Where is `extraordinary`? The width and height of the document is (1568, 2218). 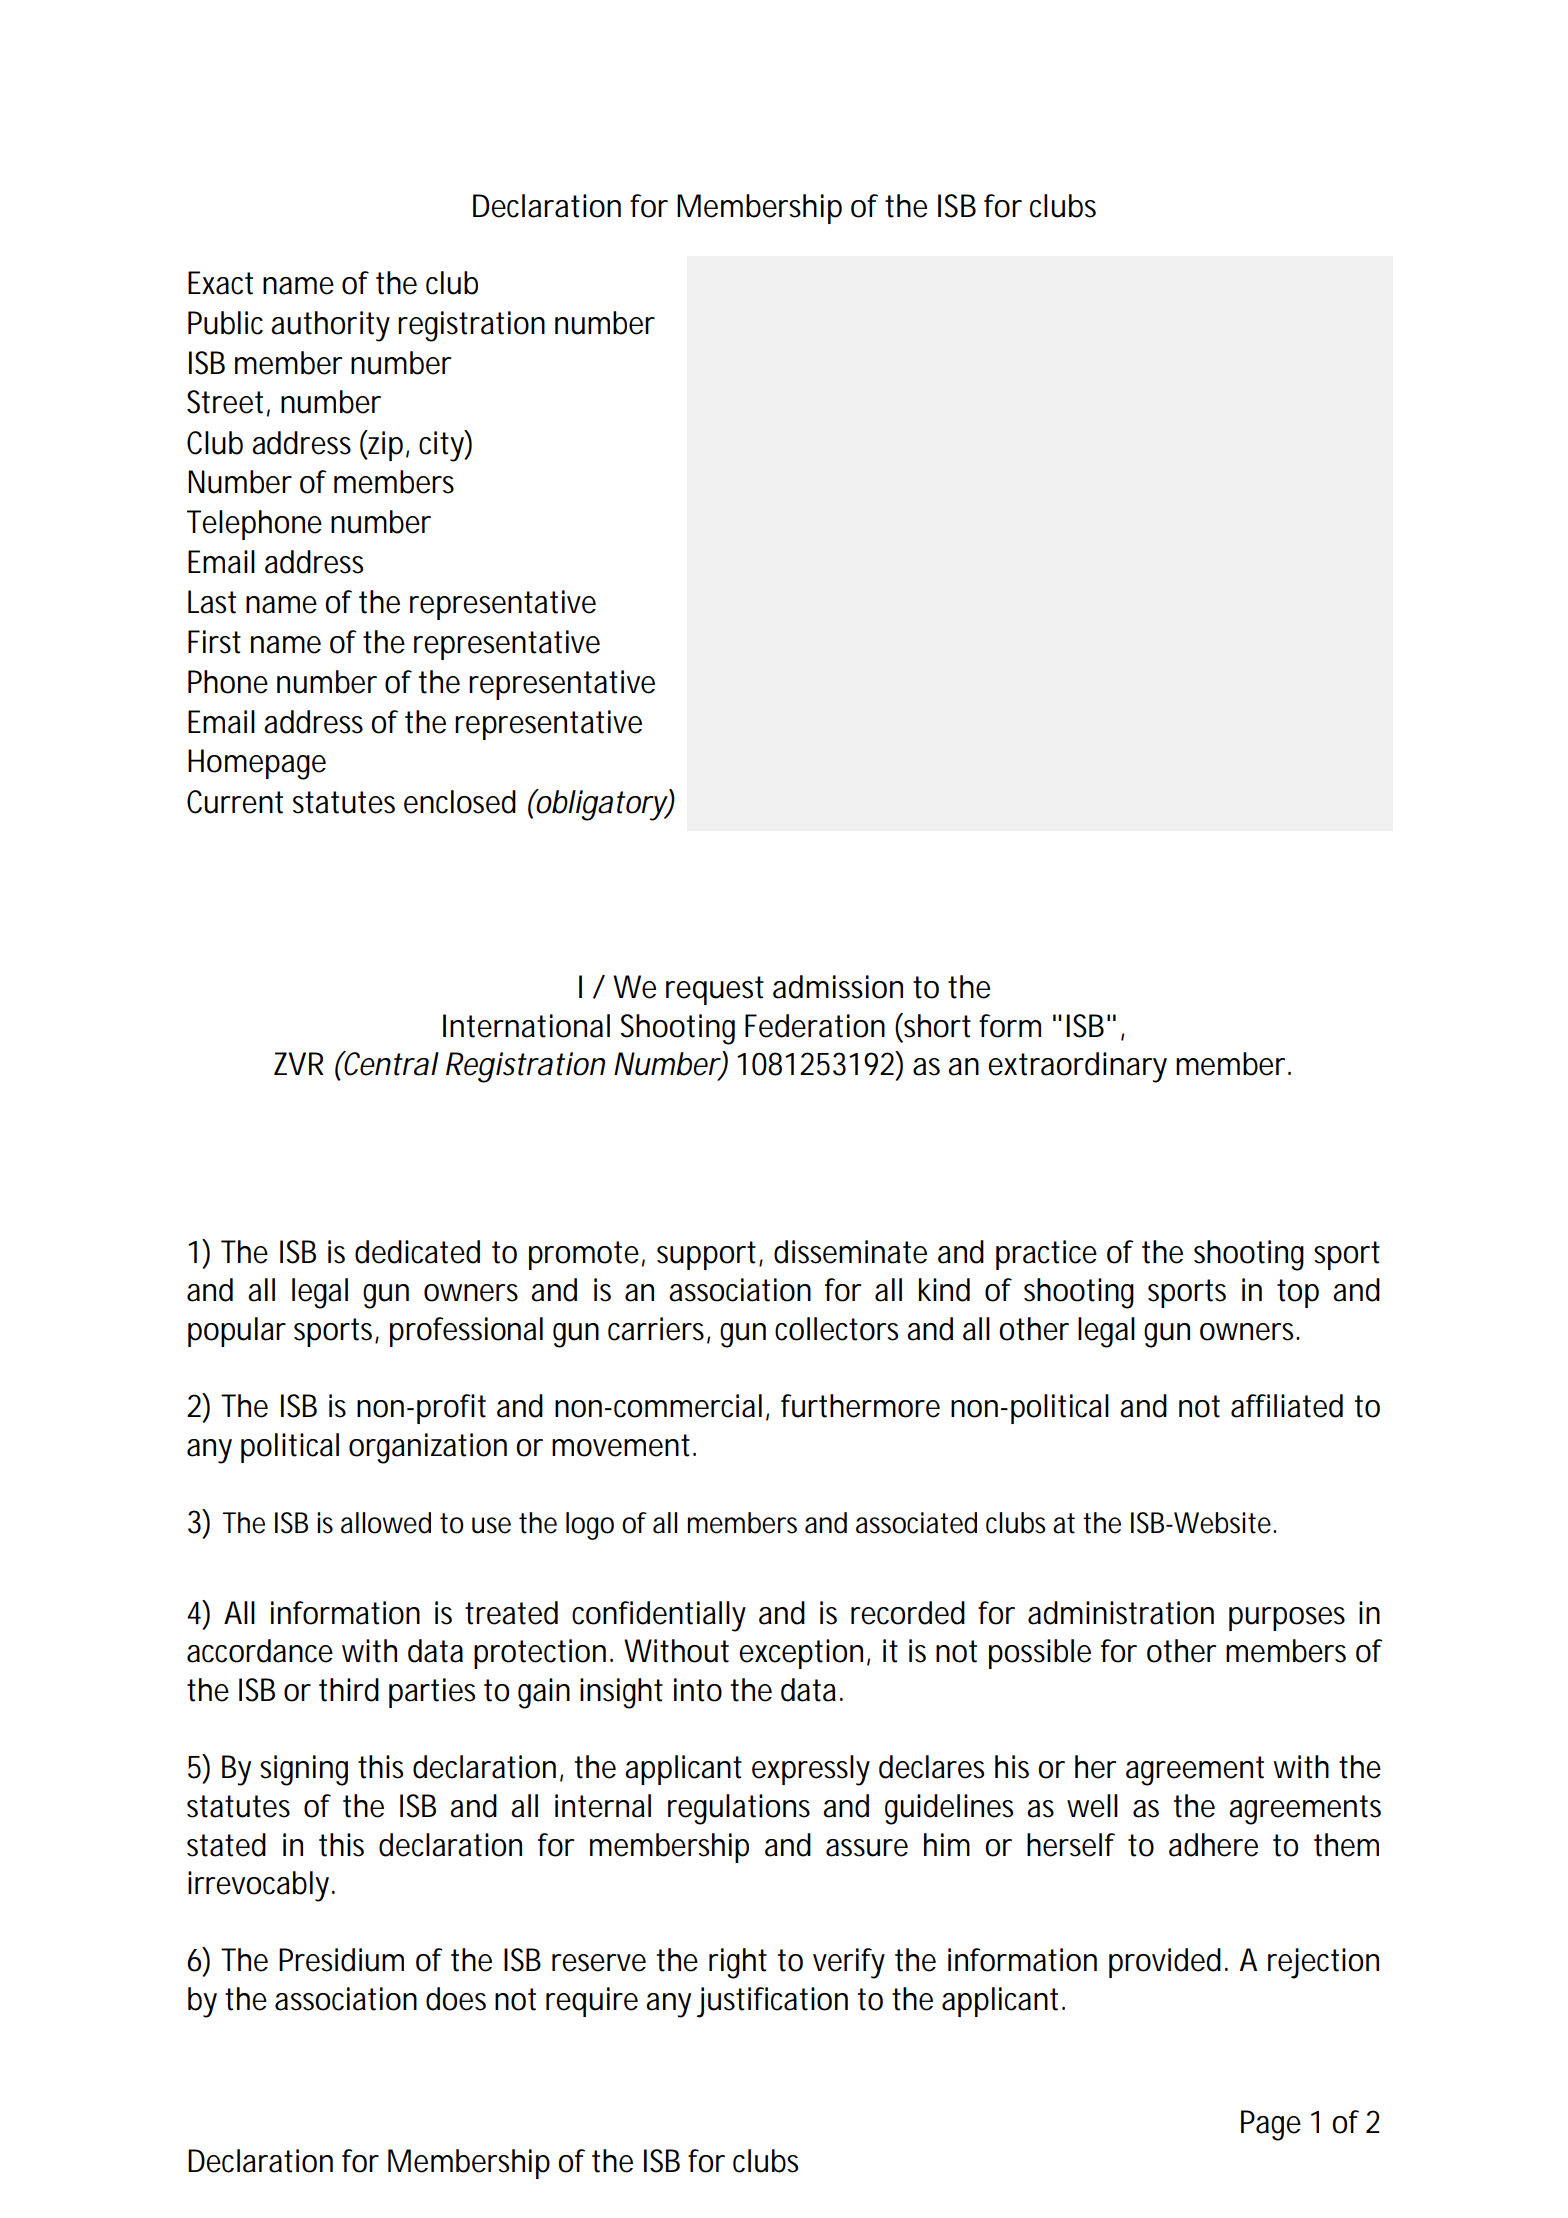
extraordinary is located at coordinates (1077, 1067).
